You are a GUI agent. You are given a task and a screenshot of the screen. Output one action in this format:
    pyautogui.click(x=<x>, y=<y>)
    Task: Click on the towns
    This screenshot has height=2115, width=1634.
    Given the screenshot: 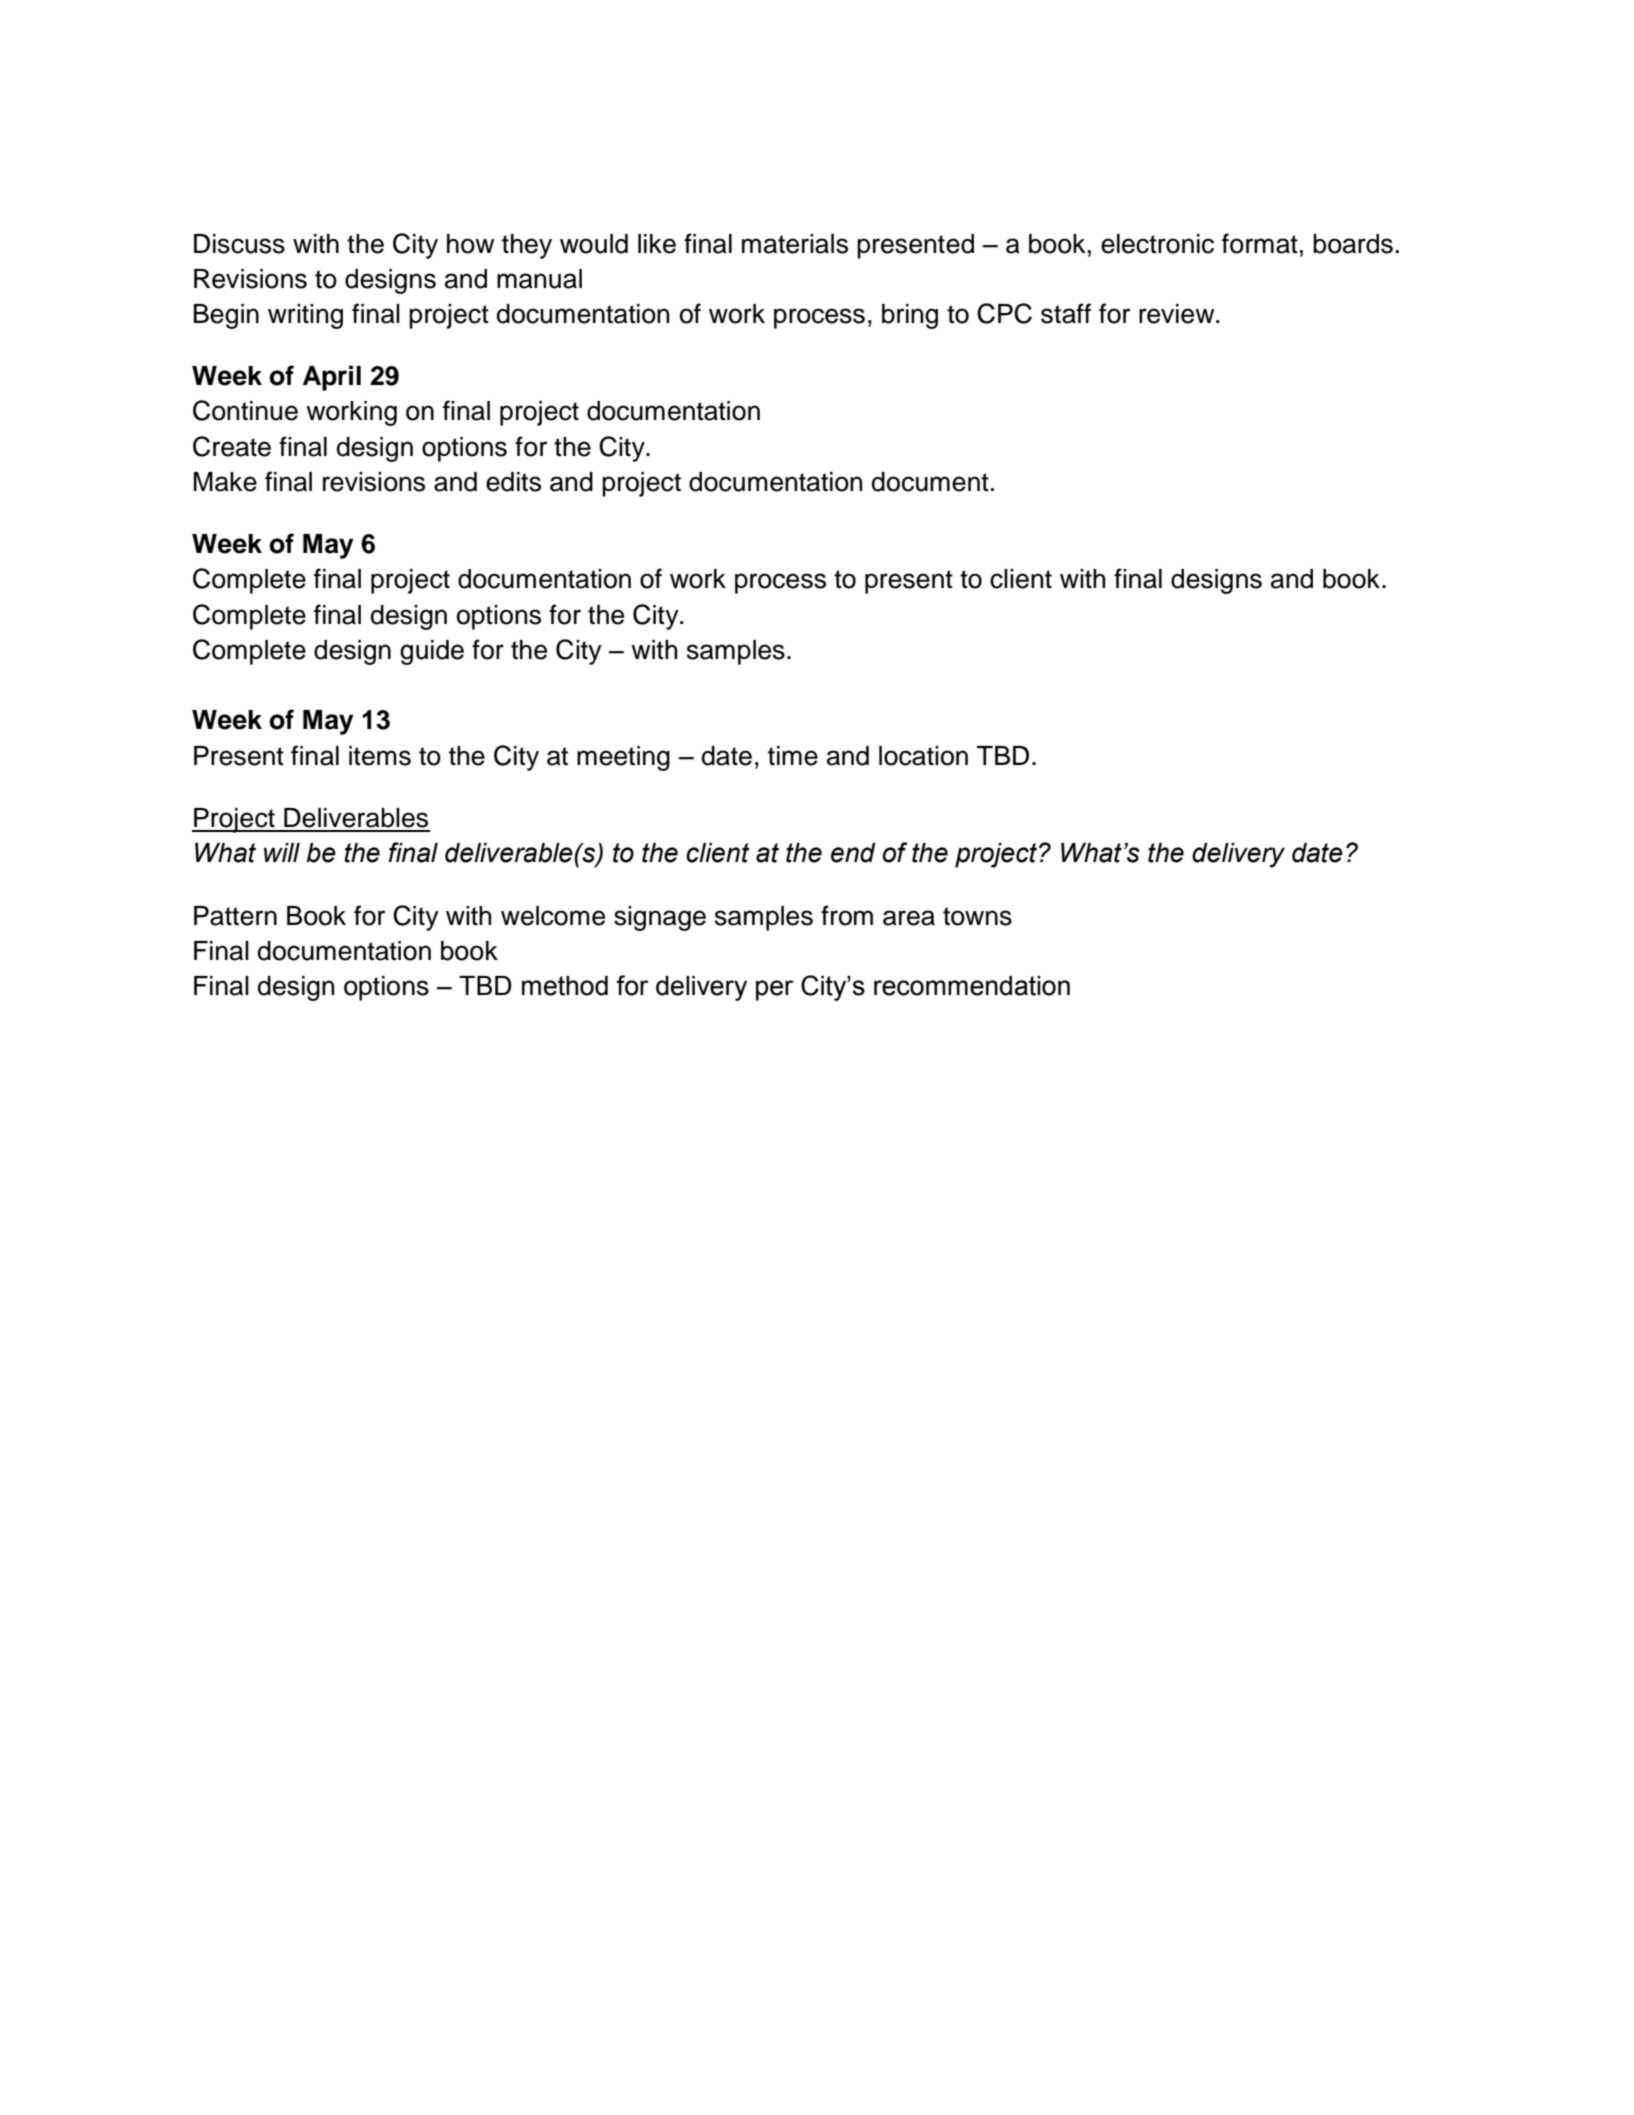 What is the action you would take?
    pyautogui.click(x=977, y=916)
